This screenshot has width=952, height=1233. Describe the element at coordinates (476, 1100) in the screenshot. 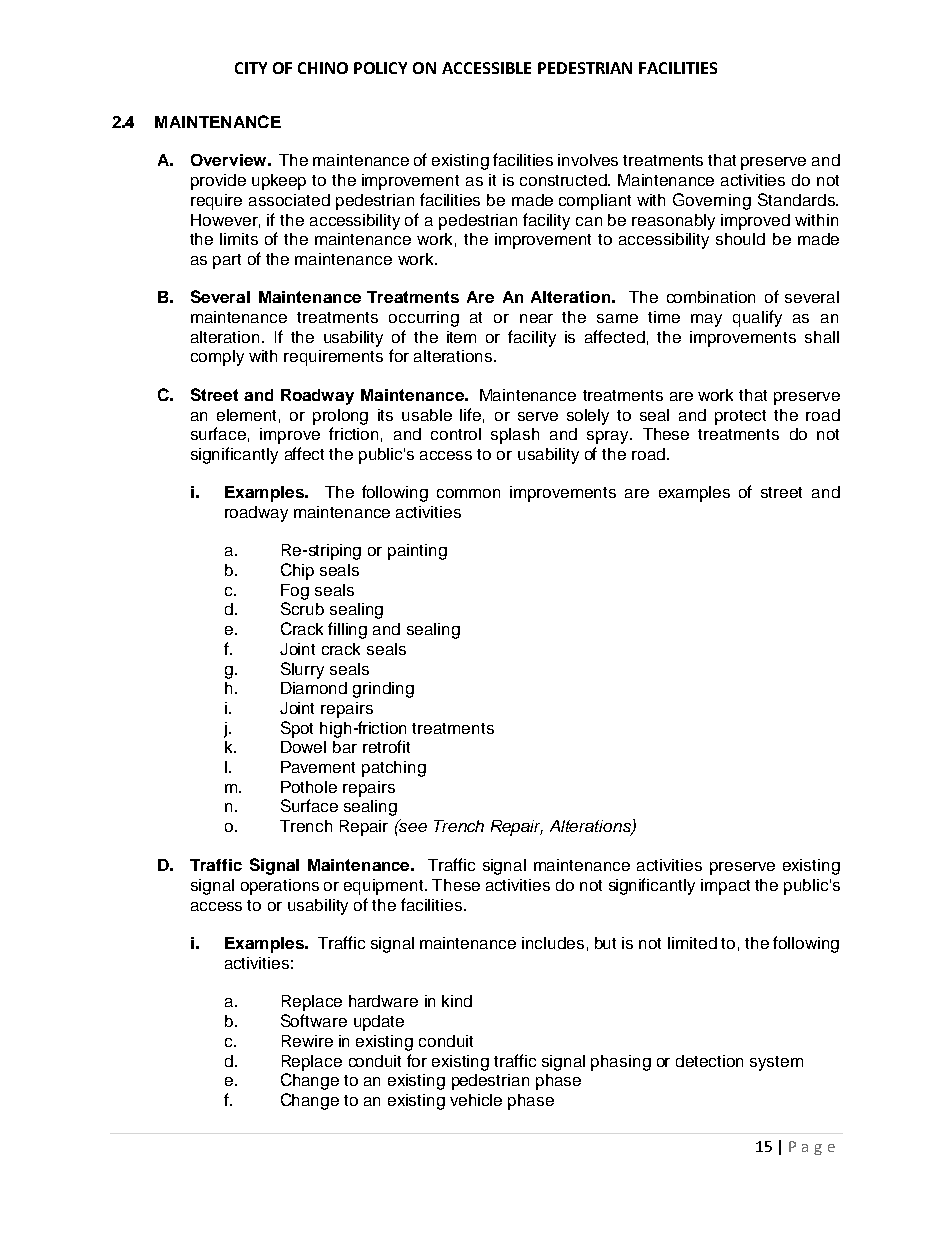

I see `vehicle` at that location.
